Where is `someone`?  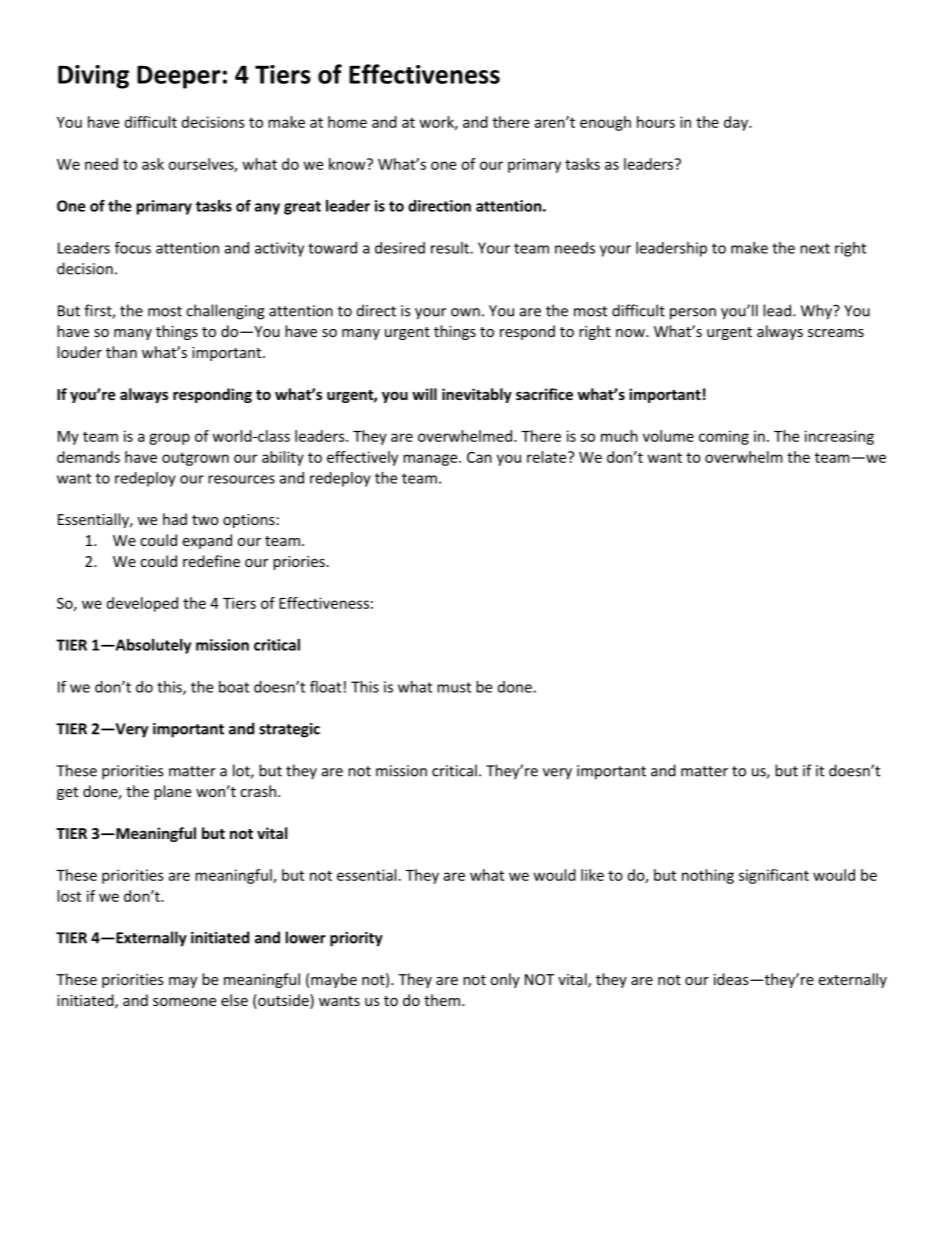
someone is located at coordinates (184, 1002).
